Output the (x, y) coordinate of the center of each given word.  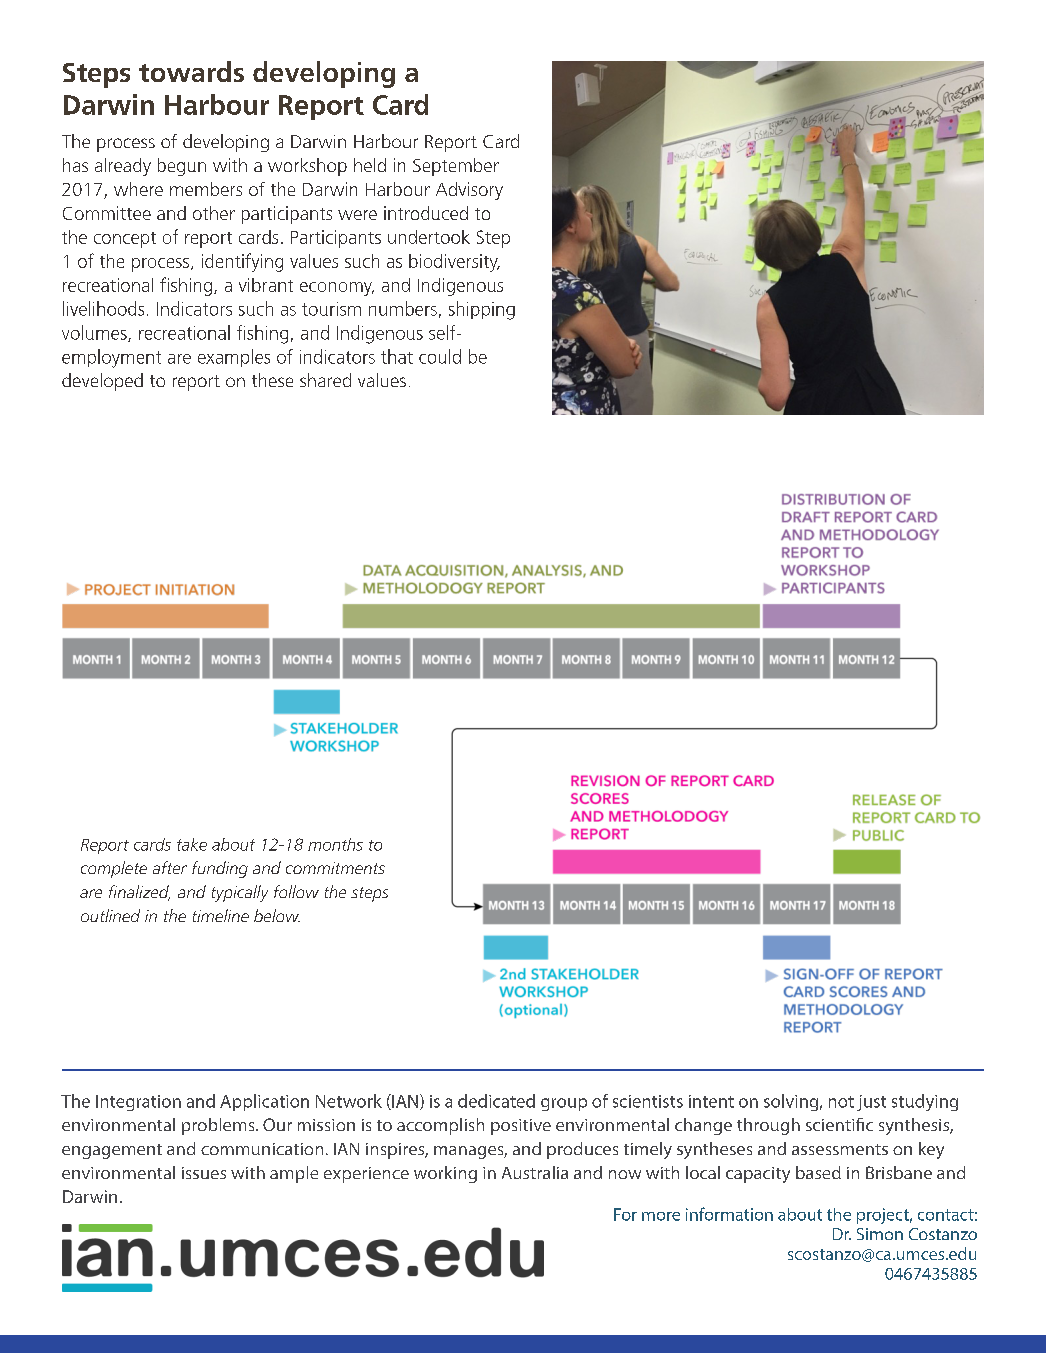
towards (191, 71)
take (192, 844)
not (841, 1102)
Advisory (469, 191)
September (456, 167)
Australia (535, 1172)
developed (102, 382)
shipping (482, 310)
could (440, 356)
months (335, 844)
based (818, 1172)
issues (204, 1173)
